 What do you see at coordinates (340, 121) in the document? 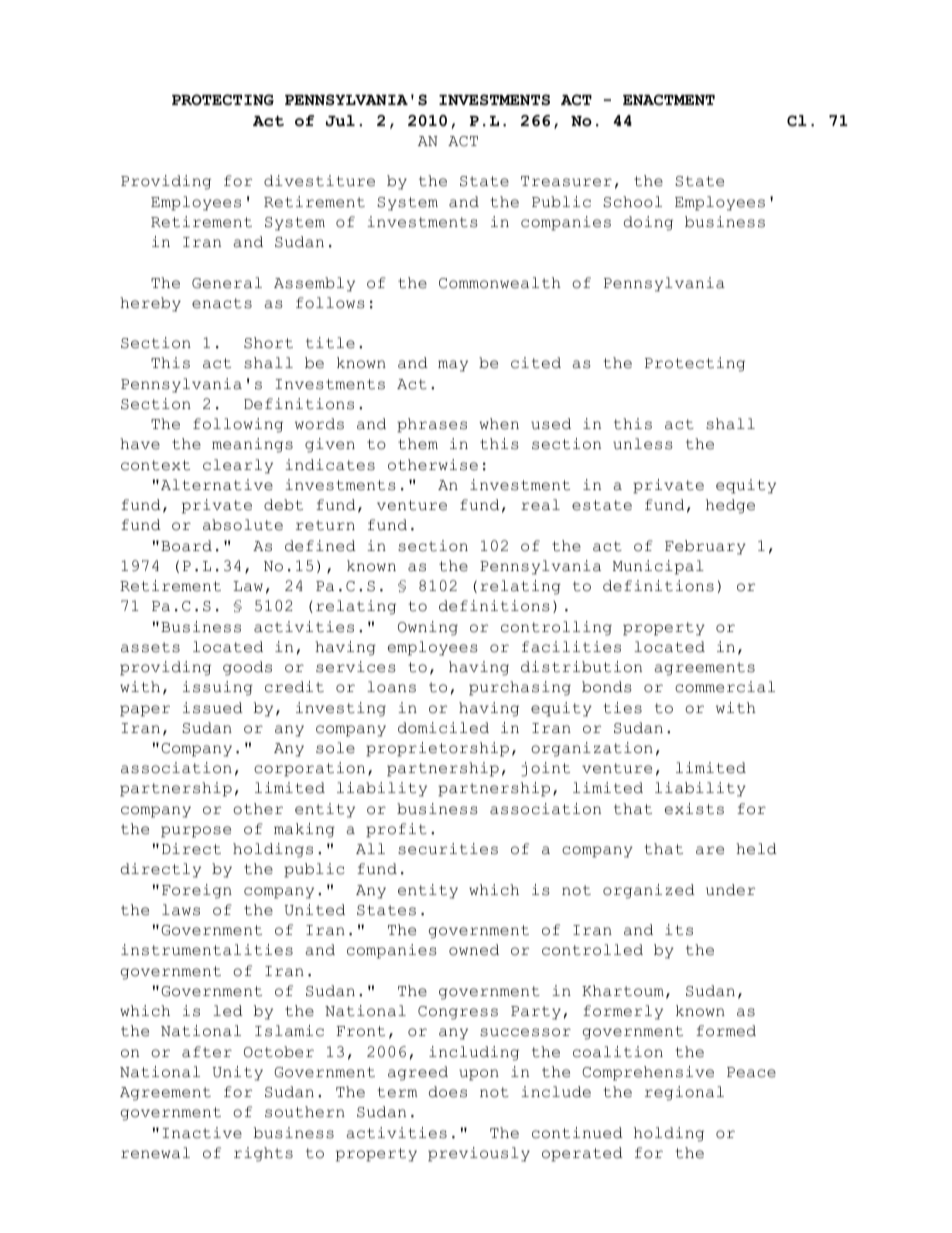
I see `Jul` at bounding box center [340, 121].
